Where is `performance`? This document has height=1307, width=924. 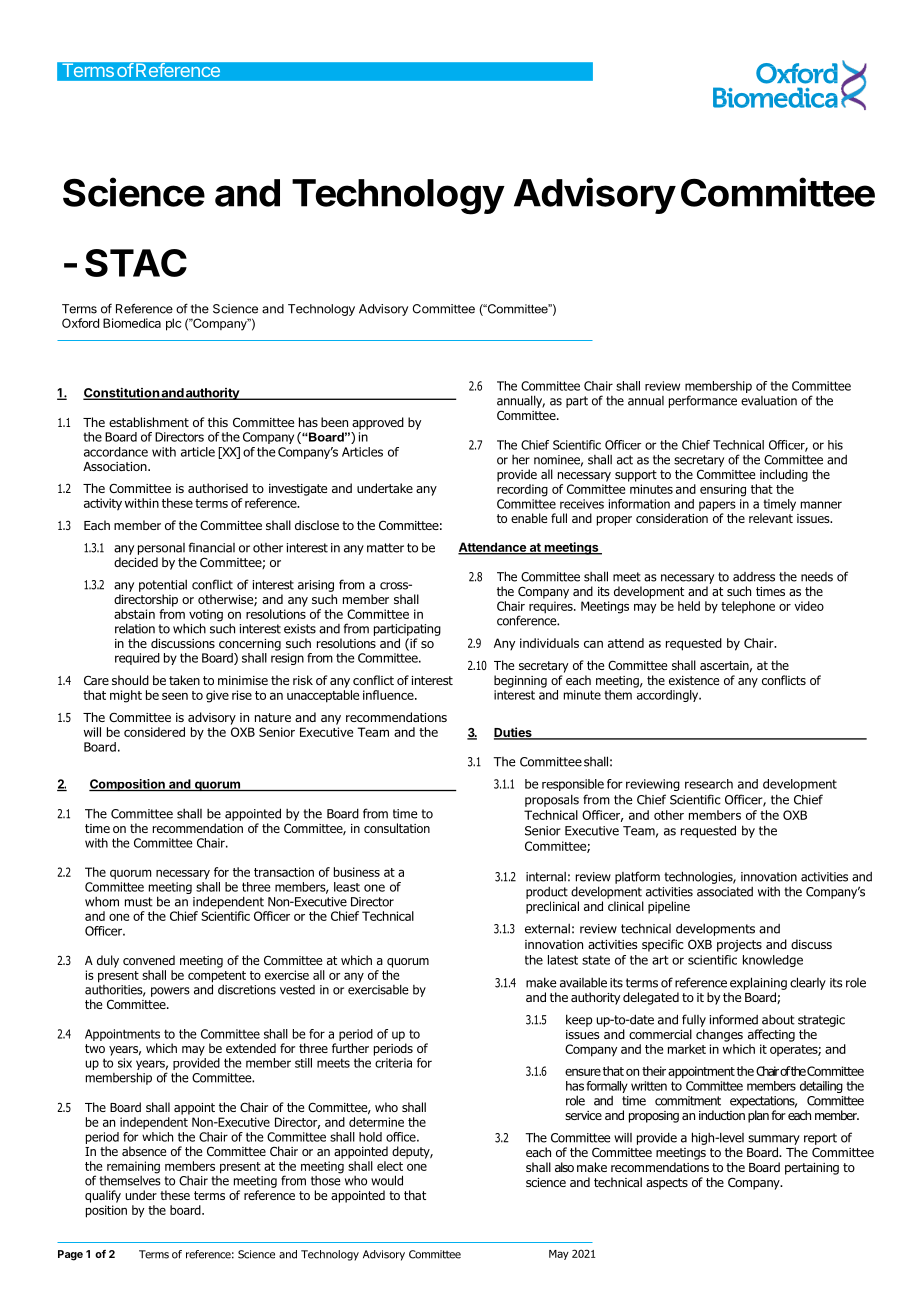 performance is located at coordinates (703, 401).
